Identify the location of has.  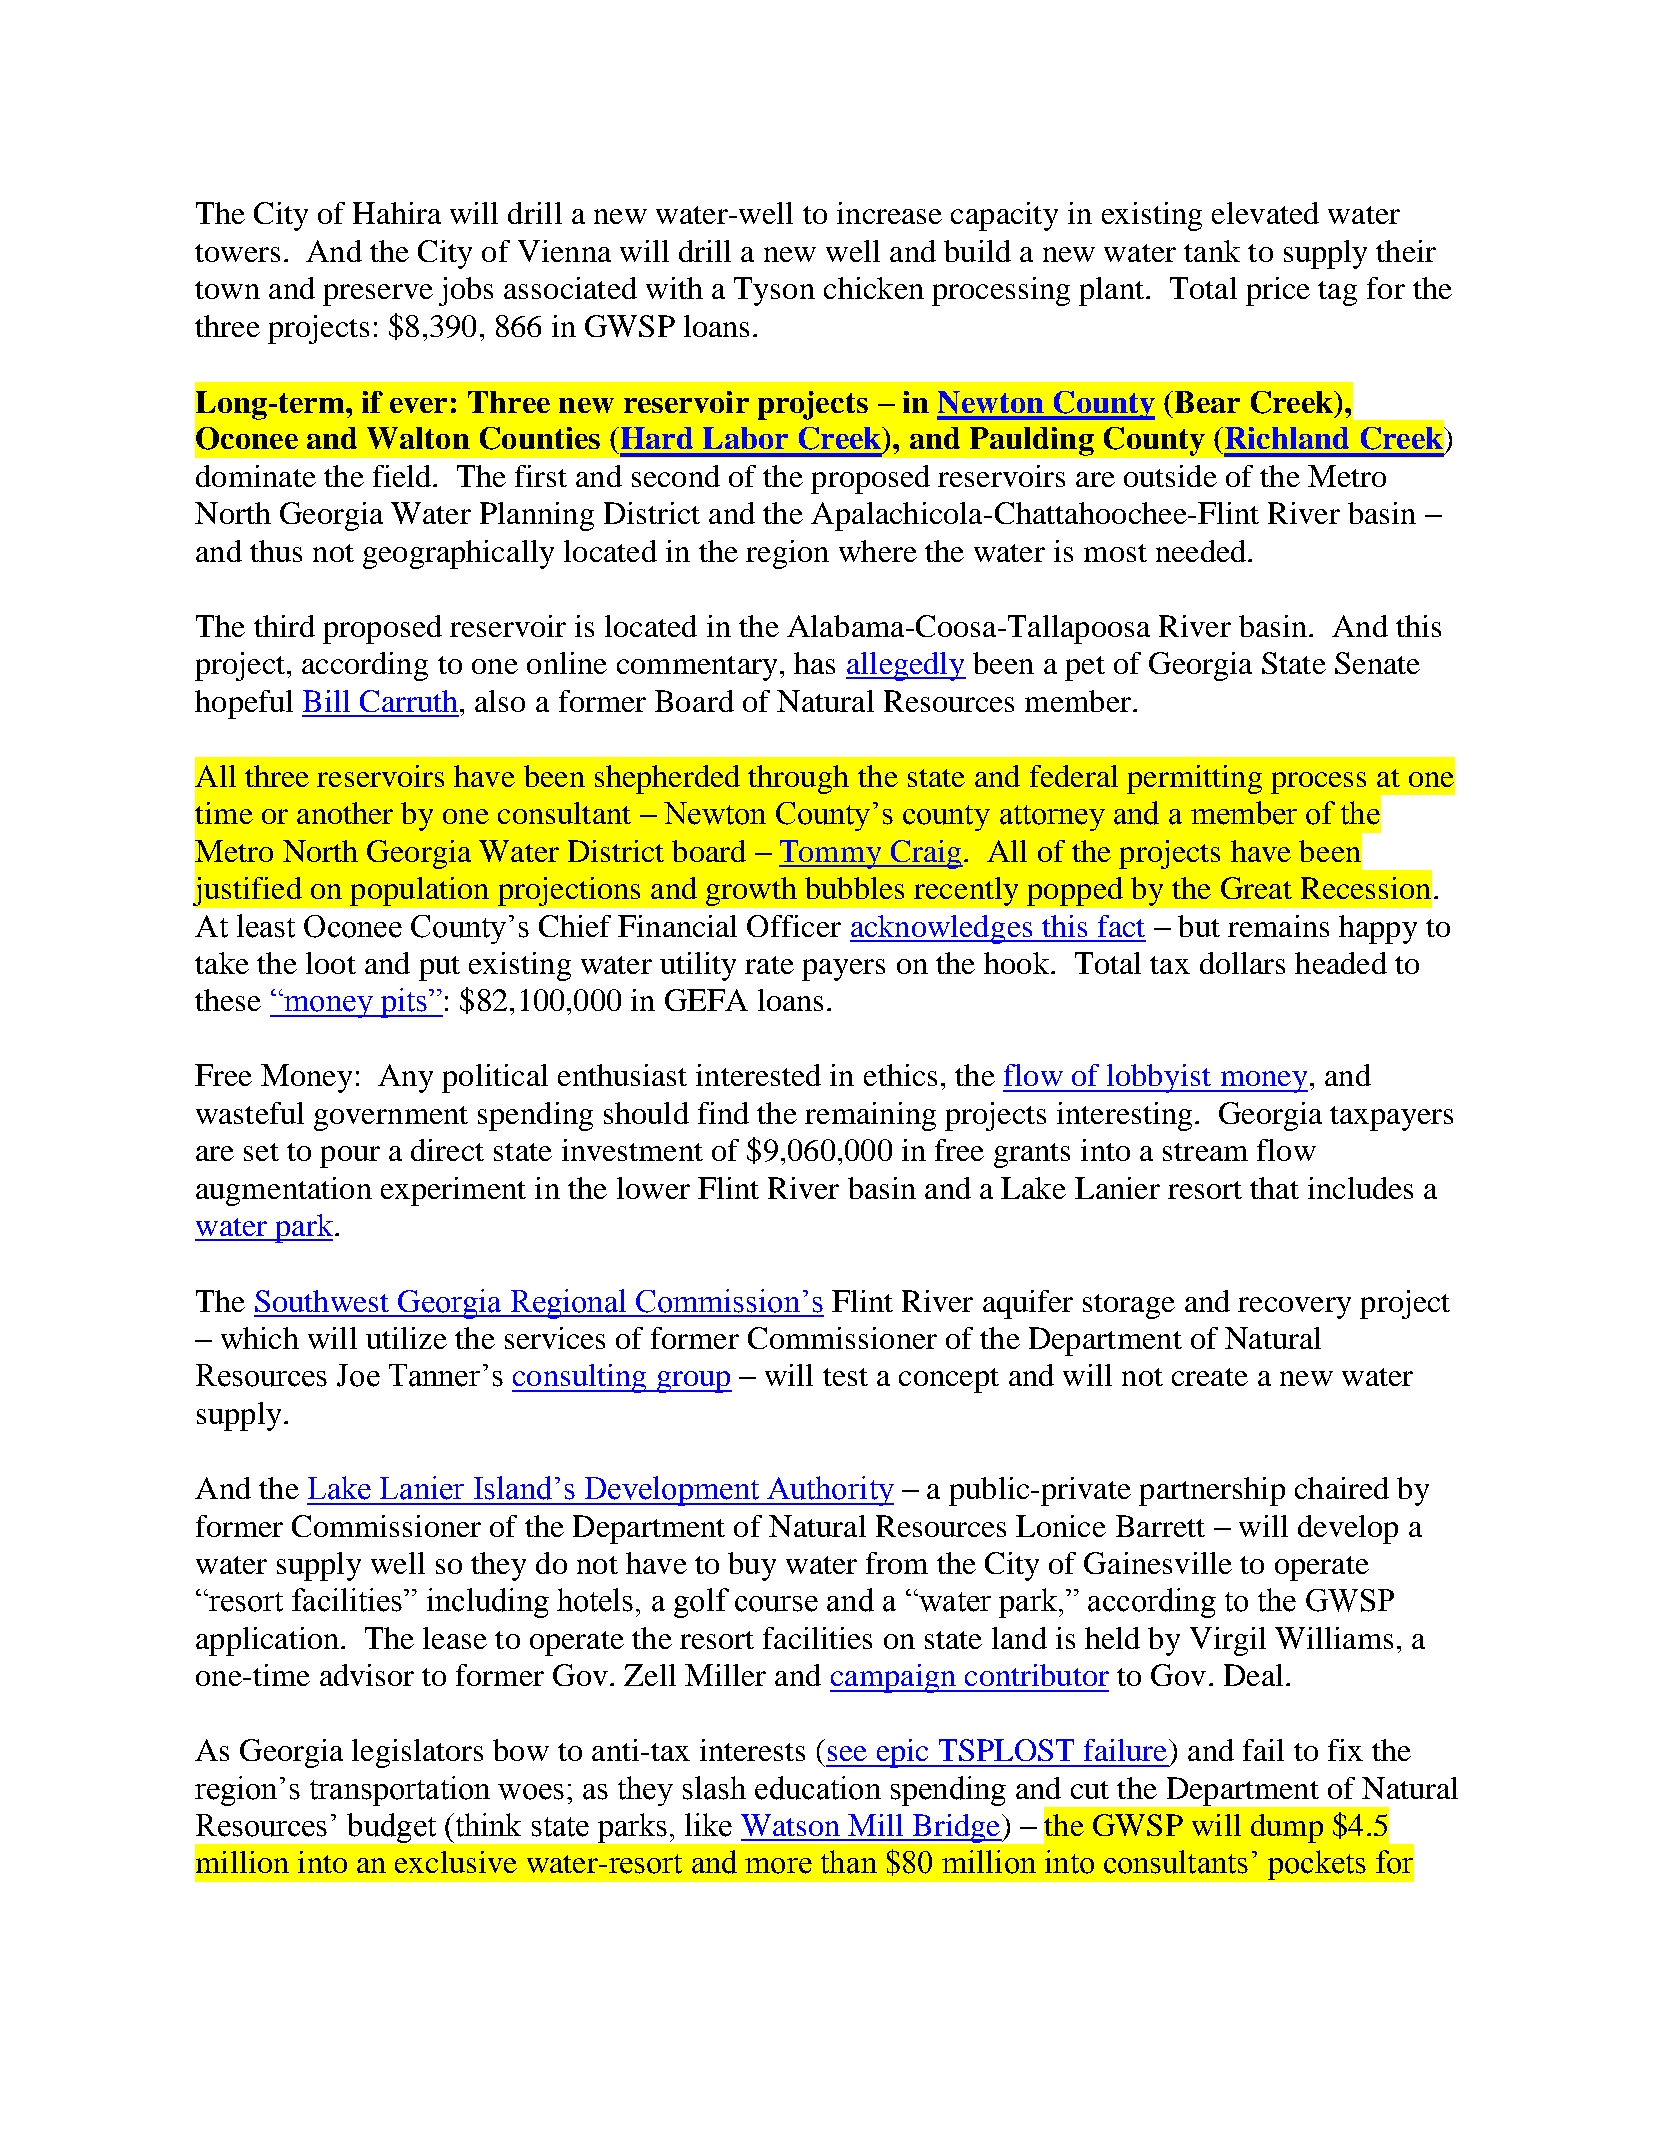
(814, 663).
